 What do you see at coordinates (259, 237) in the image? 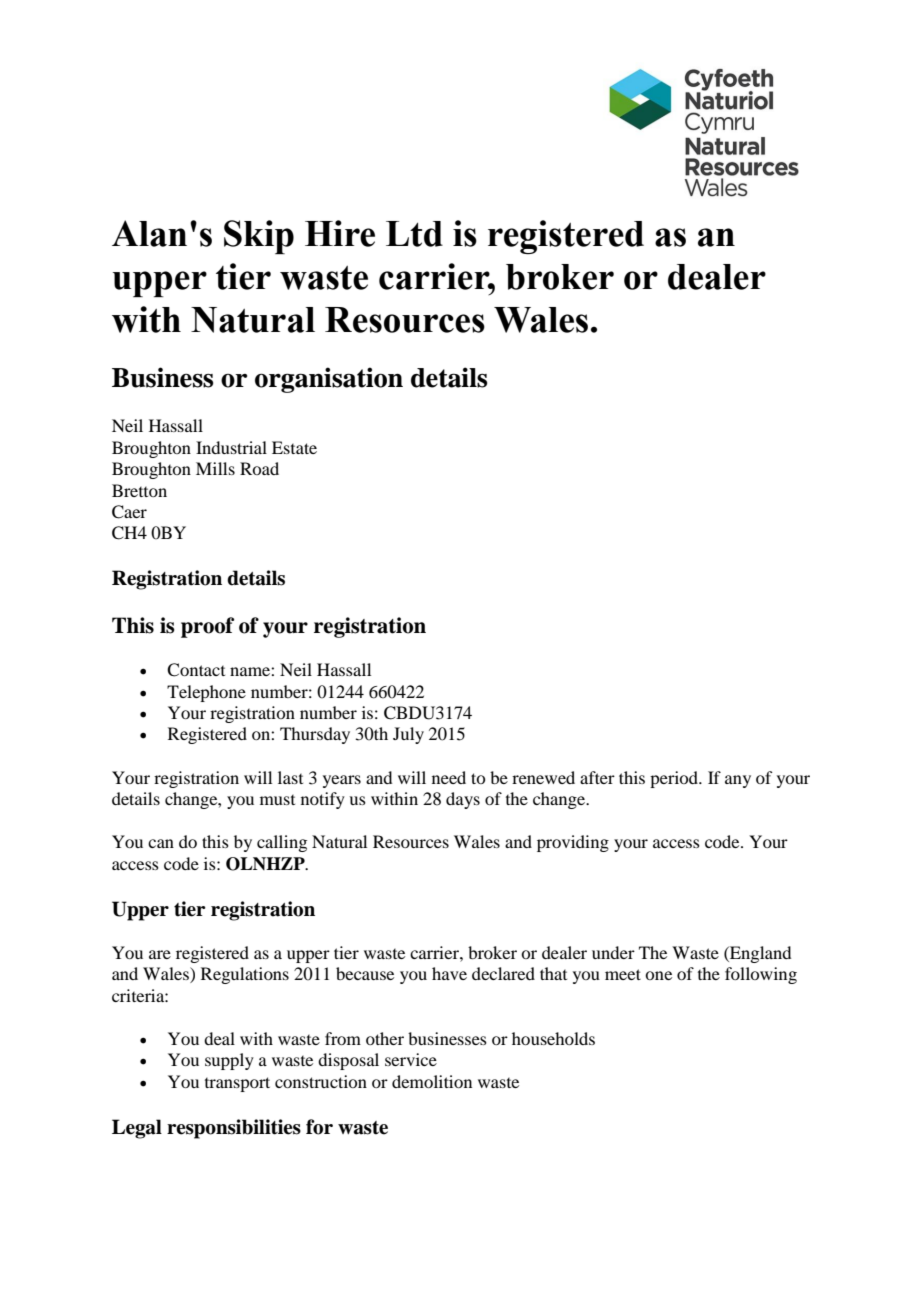
I see `Skip` at bounding box center [259, 237].
